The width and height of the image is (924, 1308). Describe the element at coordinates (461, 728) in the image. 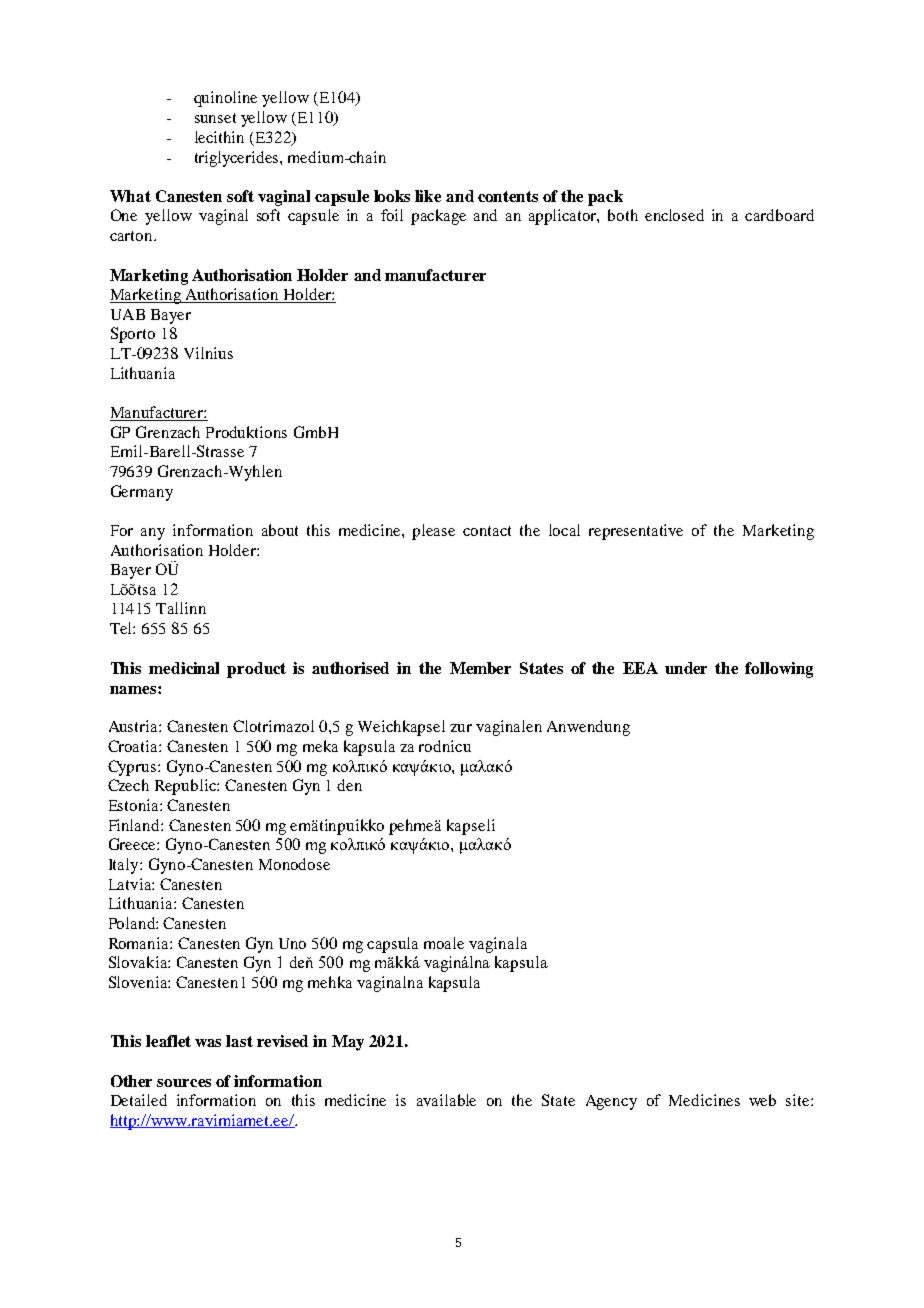

I see `zur` at that location.
